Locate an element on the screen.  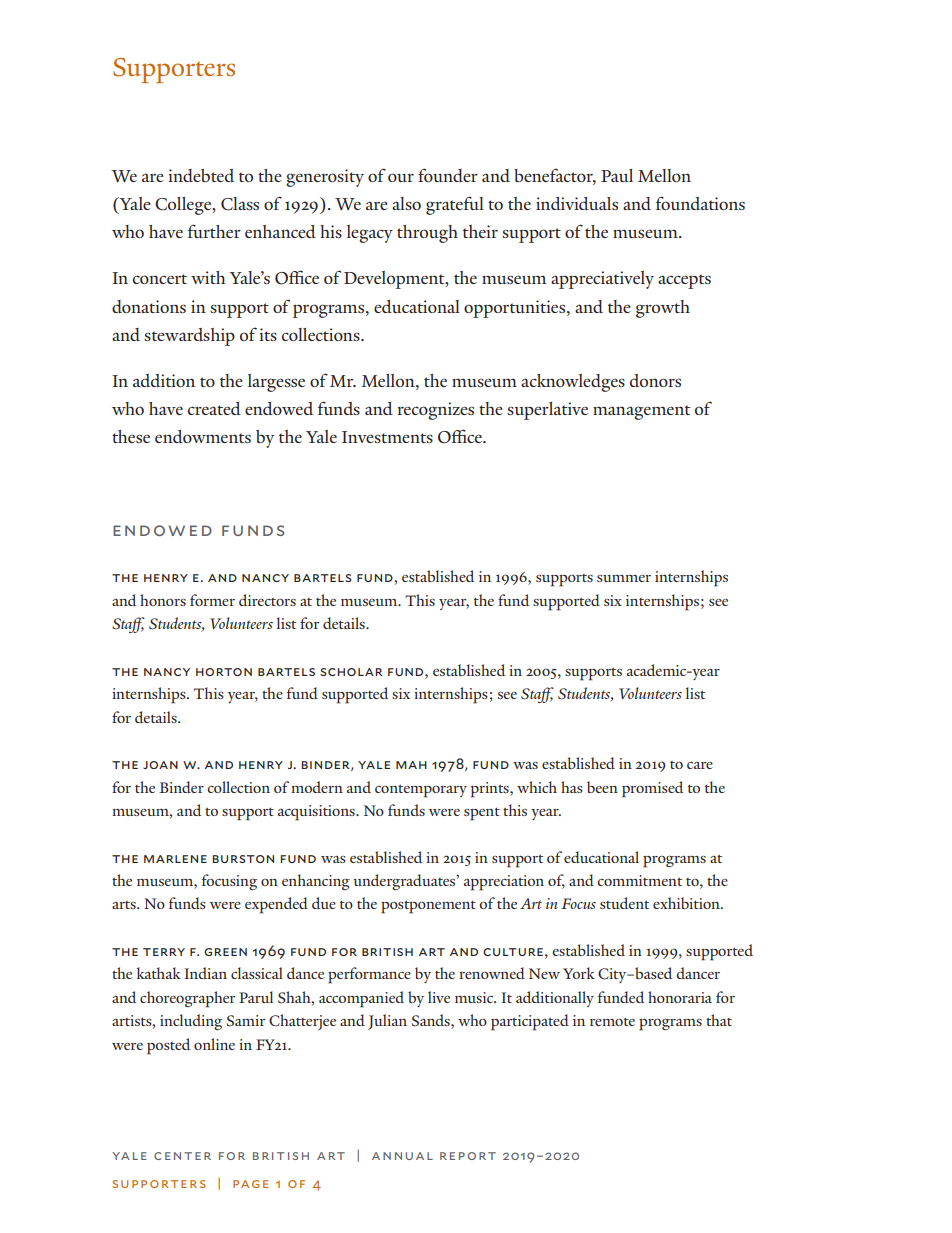
remote is located at coordinates (612, 1022).
